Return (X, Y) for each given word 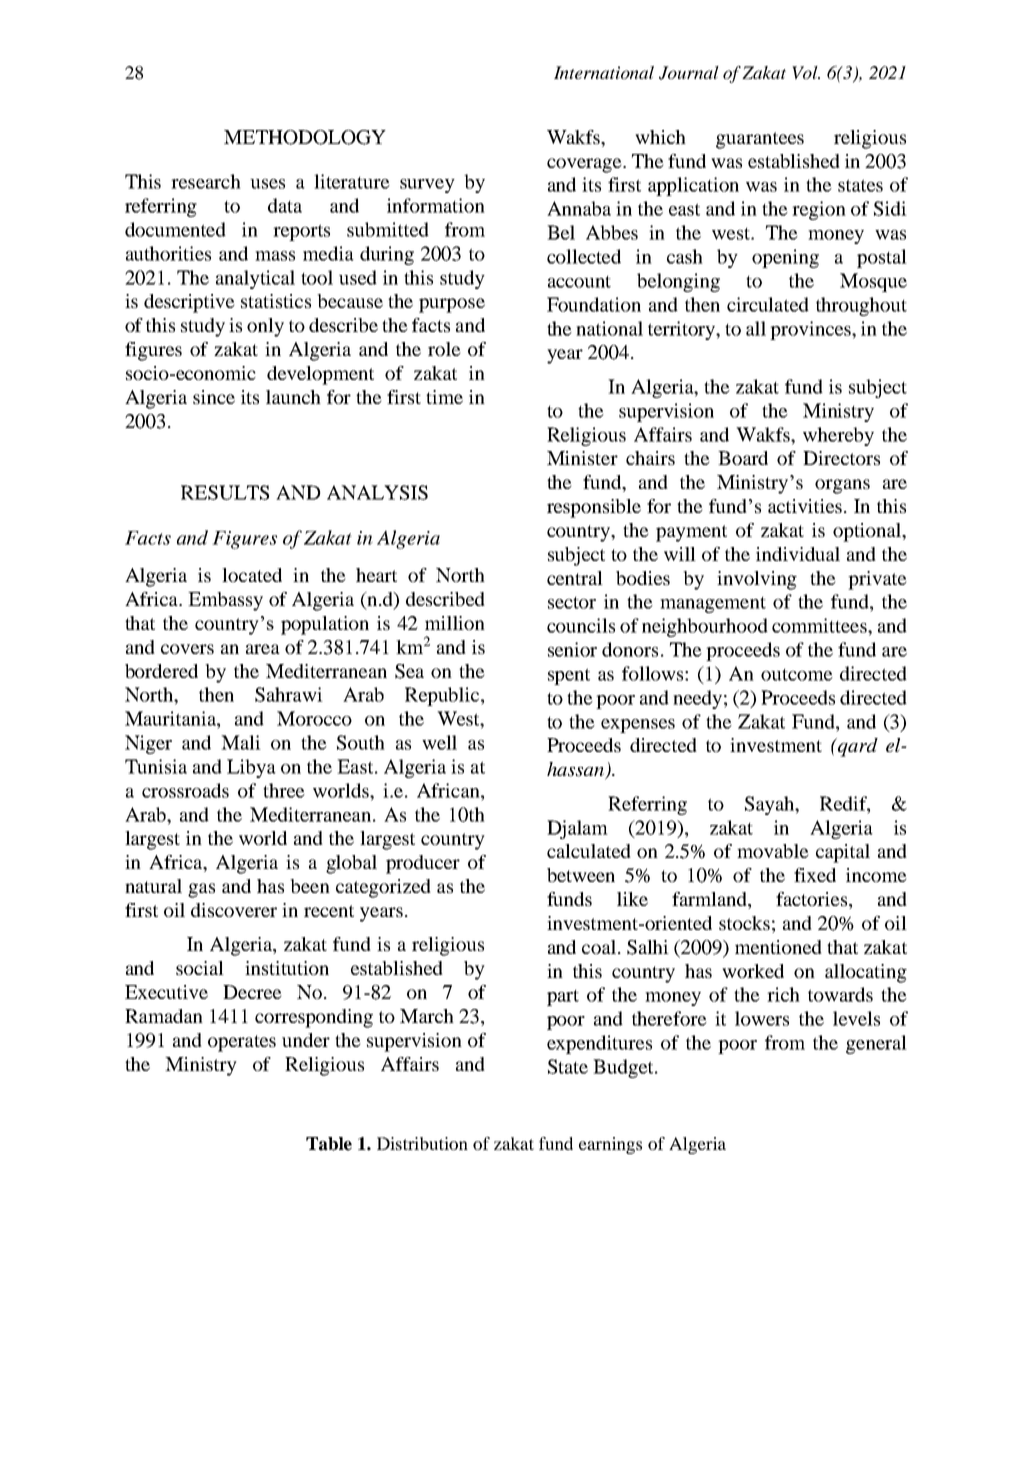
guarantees (760, 140)
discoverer (234, 910)
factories (813, 900)
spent (569, 676)
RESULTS (225, 492)
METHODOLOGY (305, 137)
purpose (452, 305)
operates (242, 1043)
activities (805, 506)
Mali (241, 742)
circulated (768, 304)
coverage (585, 165)
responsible (594, 508)
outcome (797, 675)
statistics (276, 301)
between (581, 875)
